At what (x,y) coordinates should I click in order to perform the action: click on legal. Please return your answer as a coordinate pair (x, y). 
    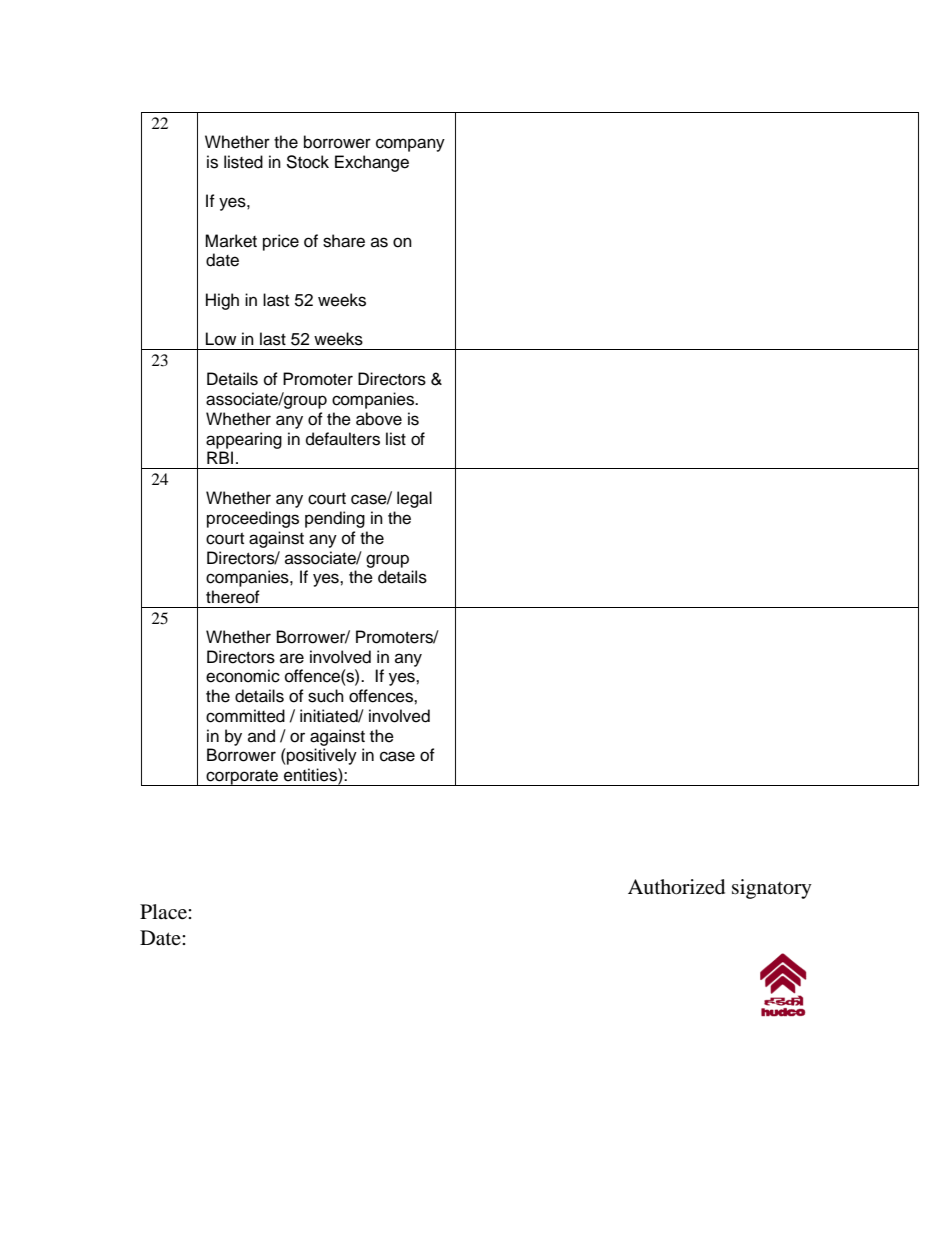
    Looking at the image, I should click on (414, 499).
